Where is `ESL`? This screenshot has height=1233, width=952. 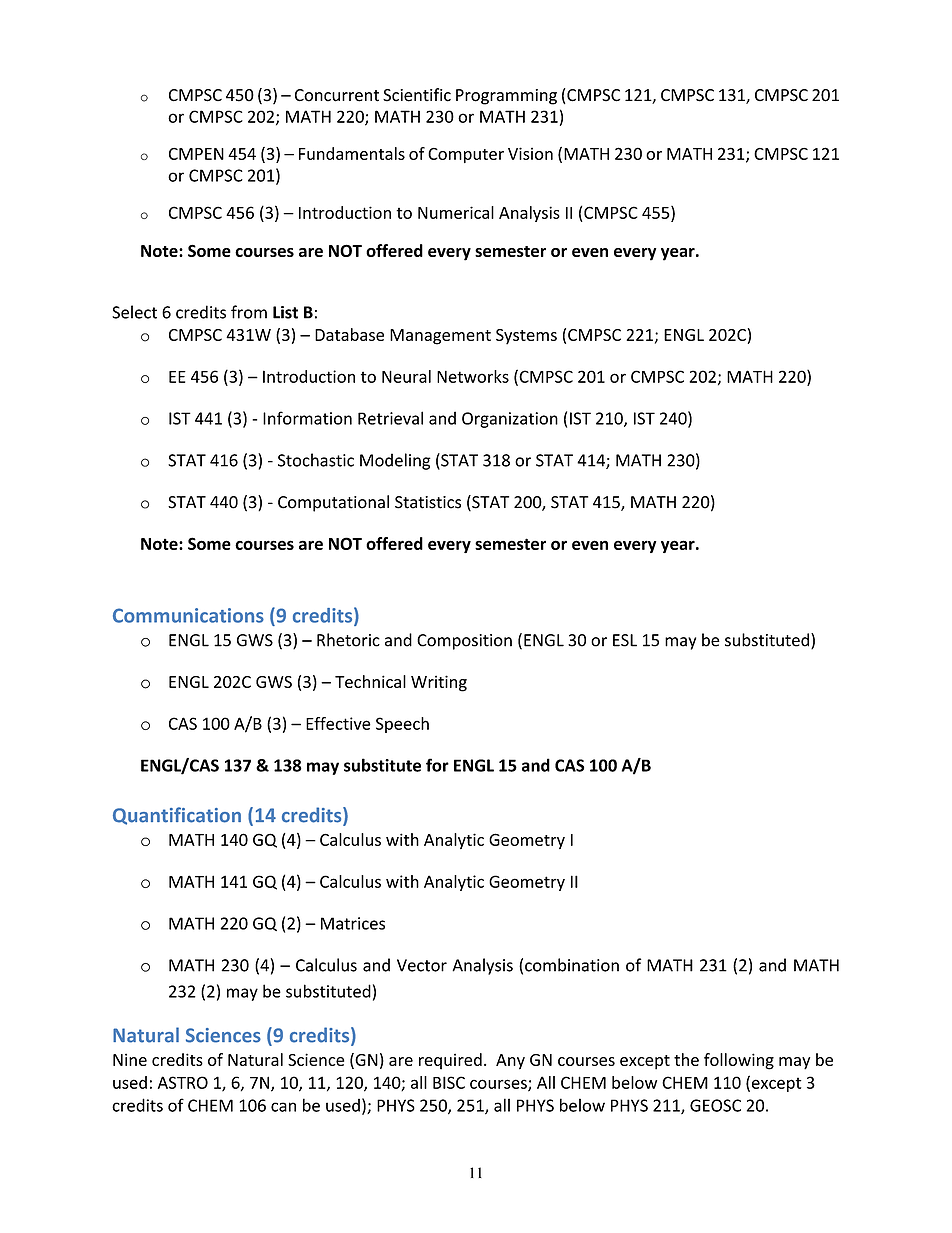
ESL is located at coordinates (625, 640).
